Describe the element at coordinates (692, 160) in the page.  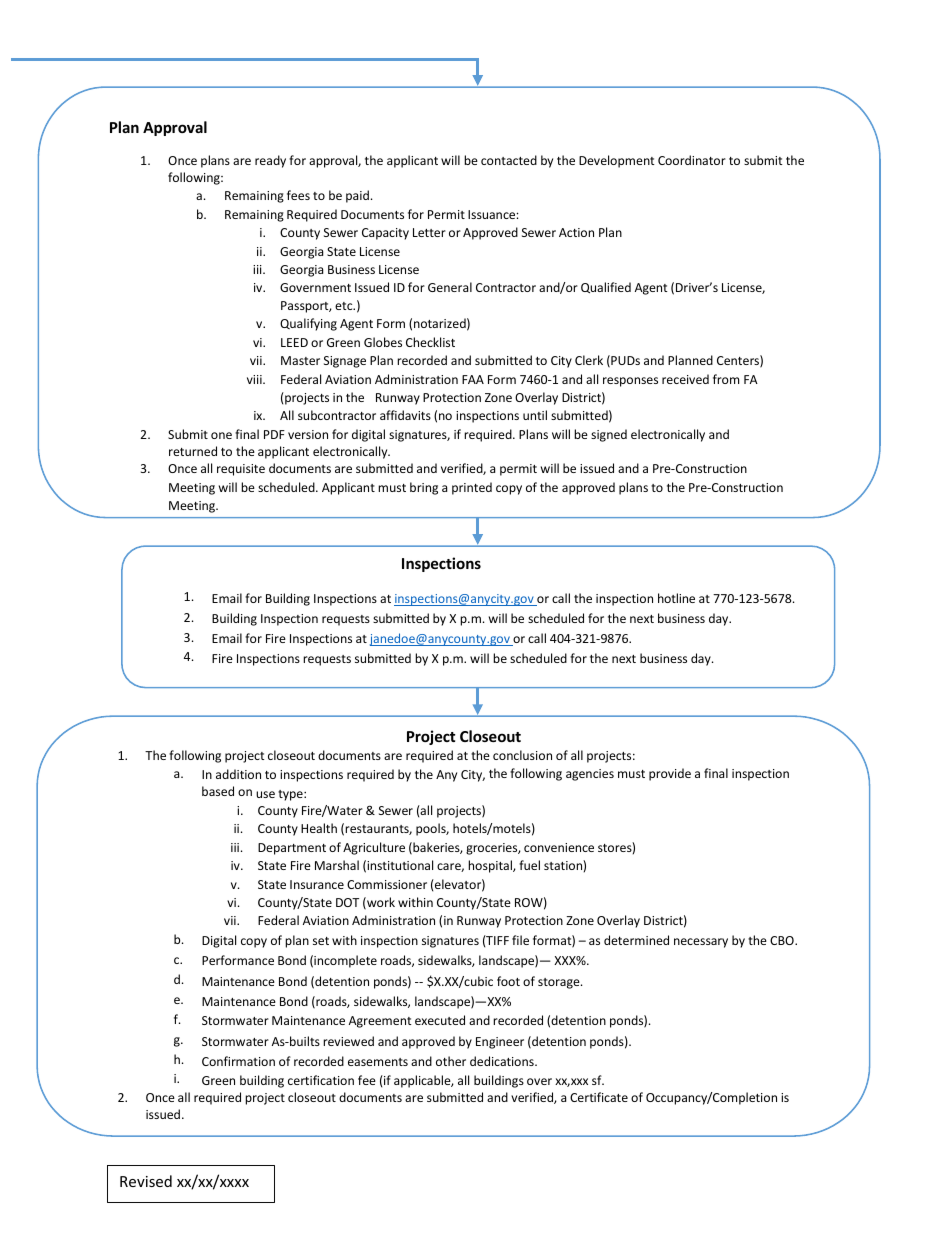
I see `Coordinator` at that location.
